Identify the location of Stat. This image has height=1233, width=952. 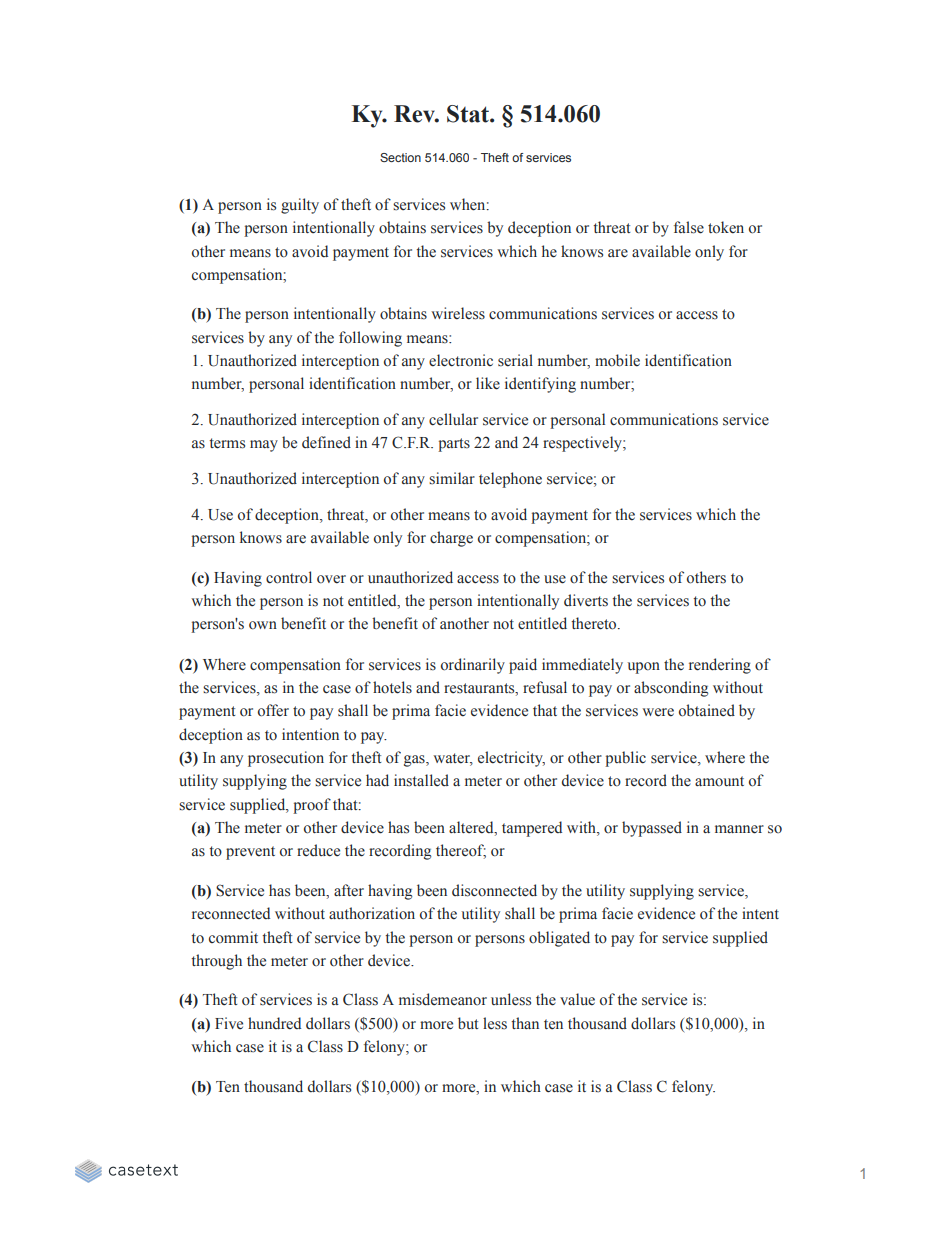
(469, 114).
